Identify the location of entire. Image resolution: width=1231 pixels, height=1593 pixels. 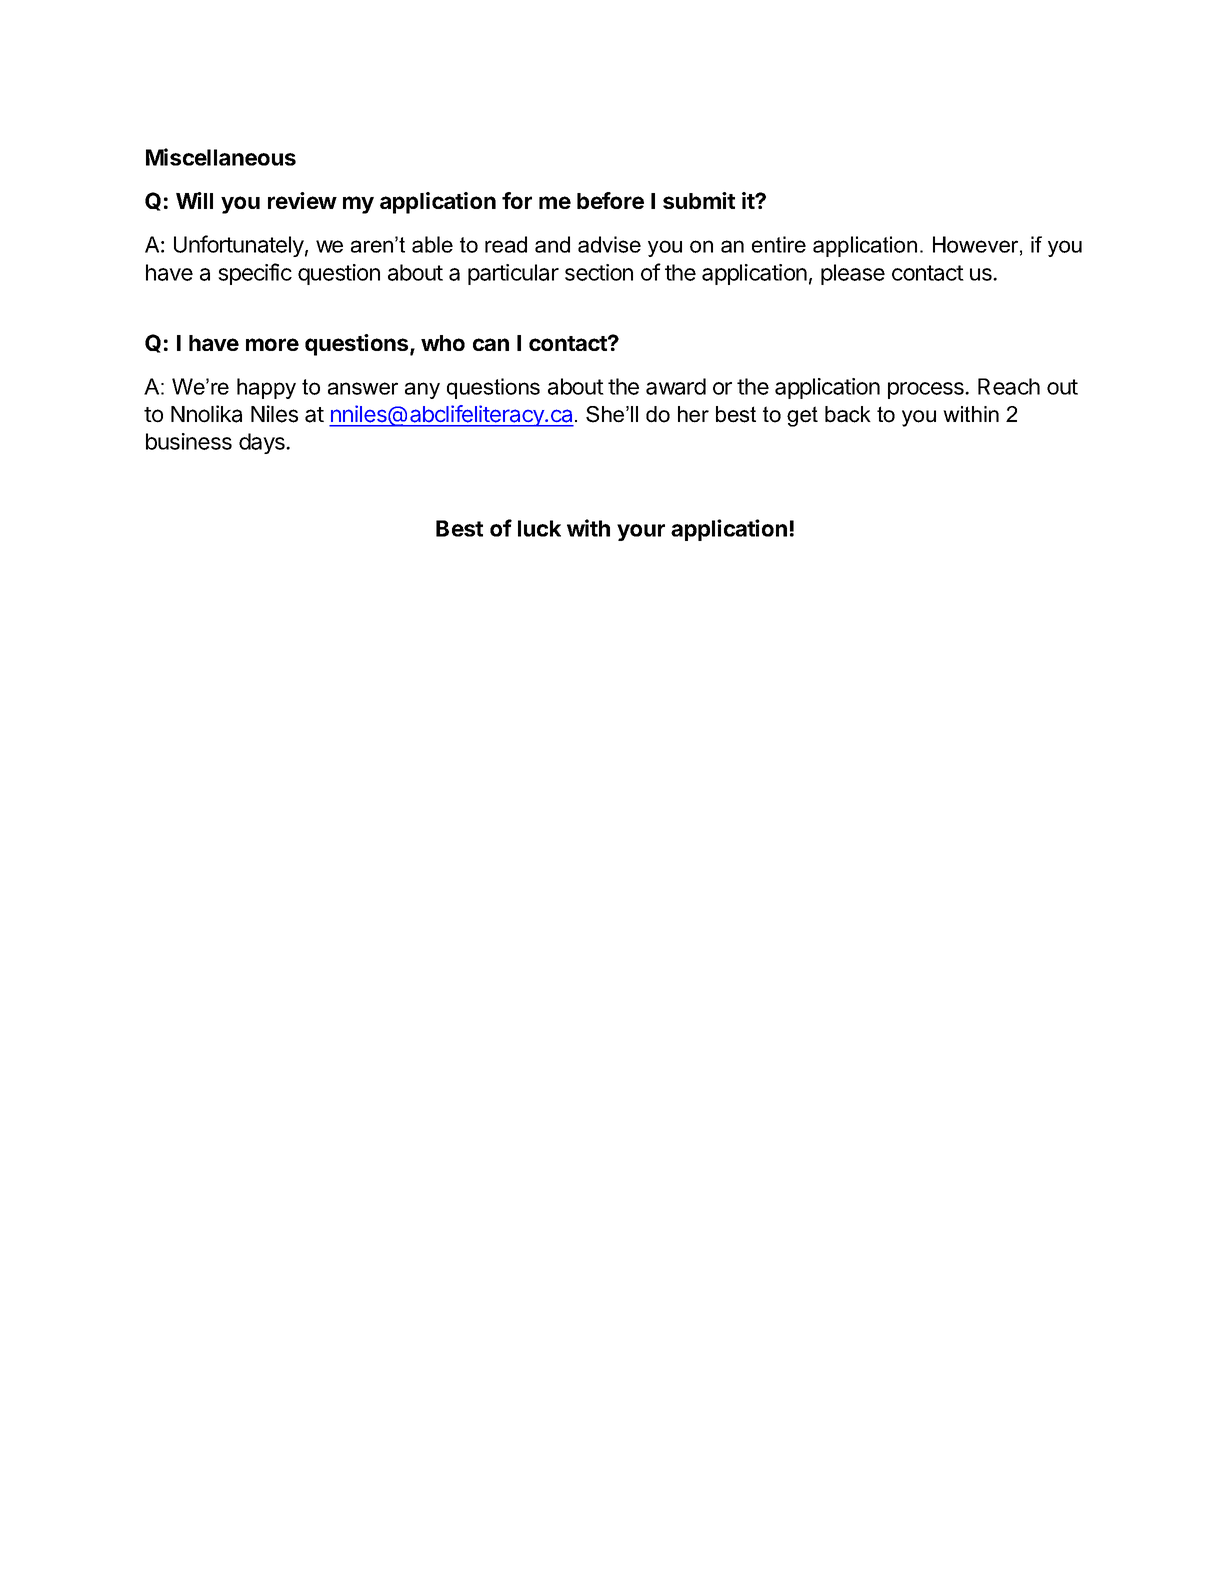
(779, 244).
